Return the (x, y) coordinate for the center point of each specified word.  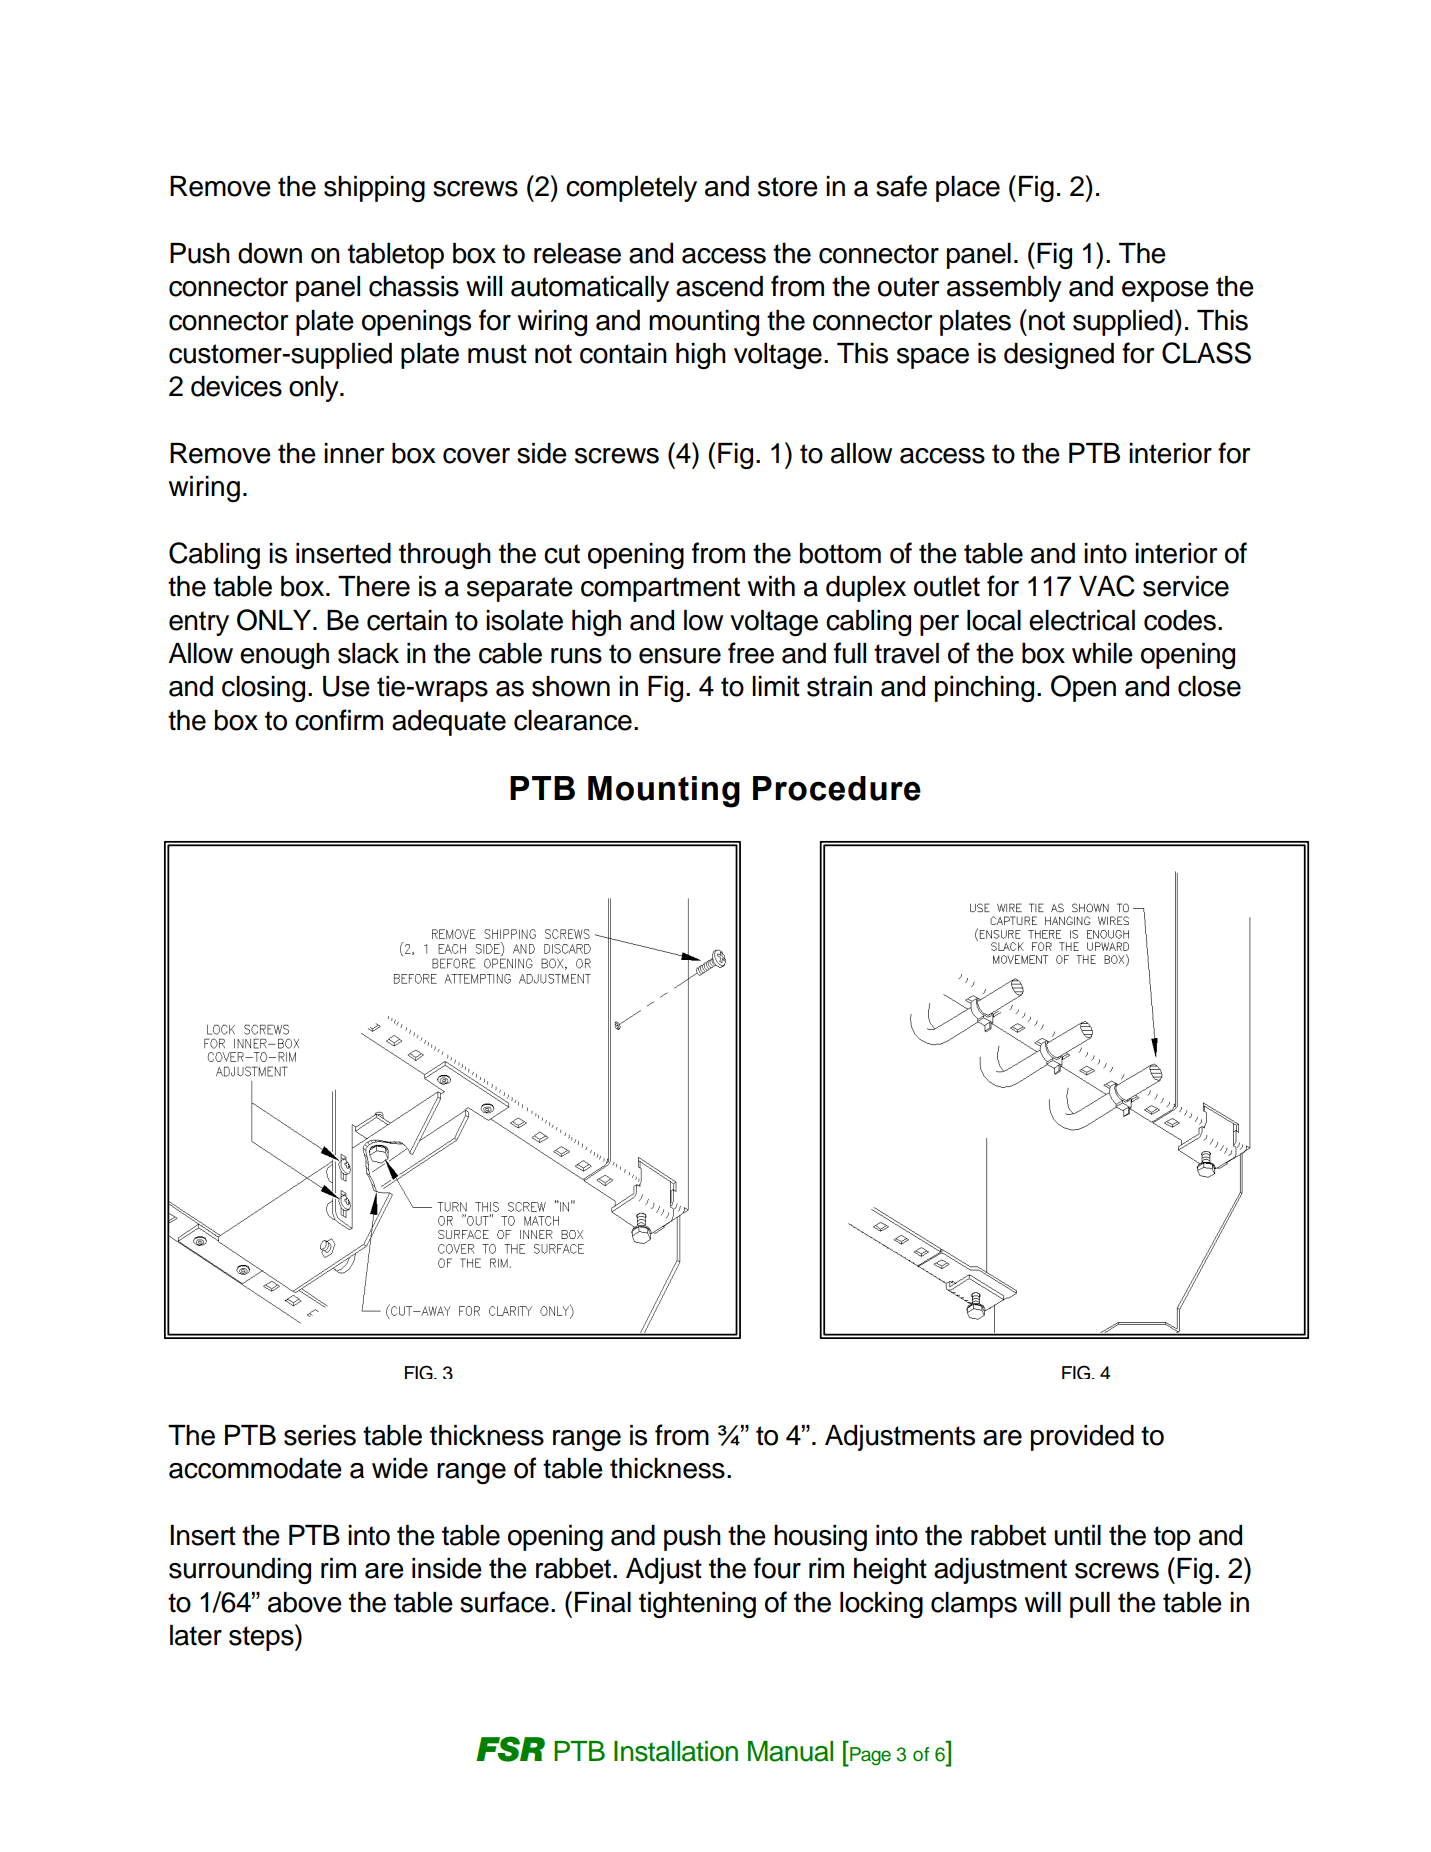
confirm (339, 720)
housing (820, 1538)
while (1102, 653)
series (320, 1435)
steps (262, 1637)
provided (1082, 1438)
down (270, 253)
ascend (719, 286)
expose (1165, 291)
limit (776, 686)
